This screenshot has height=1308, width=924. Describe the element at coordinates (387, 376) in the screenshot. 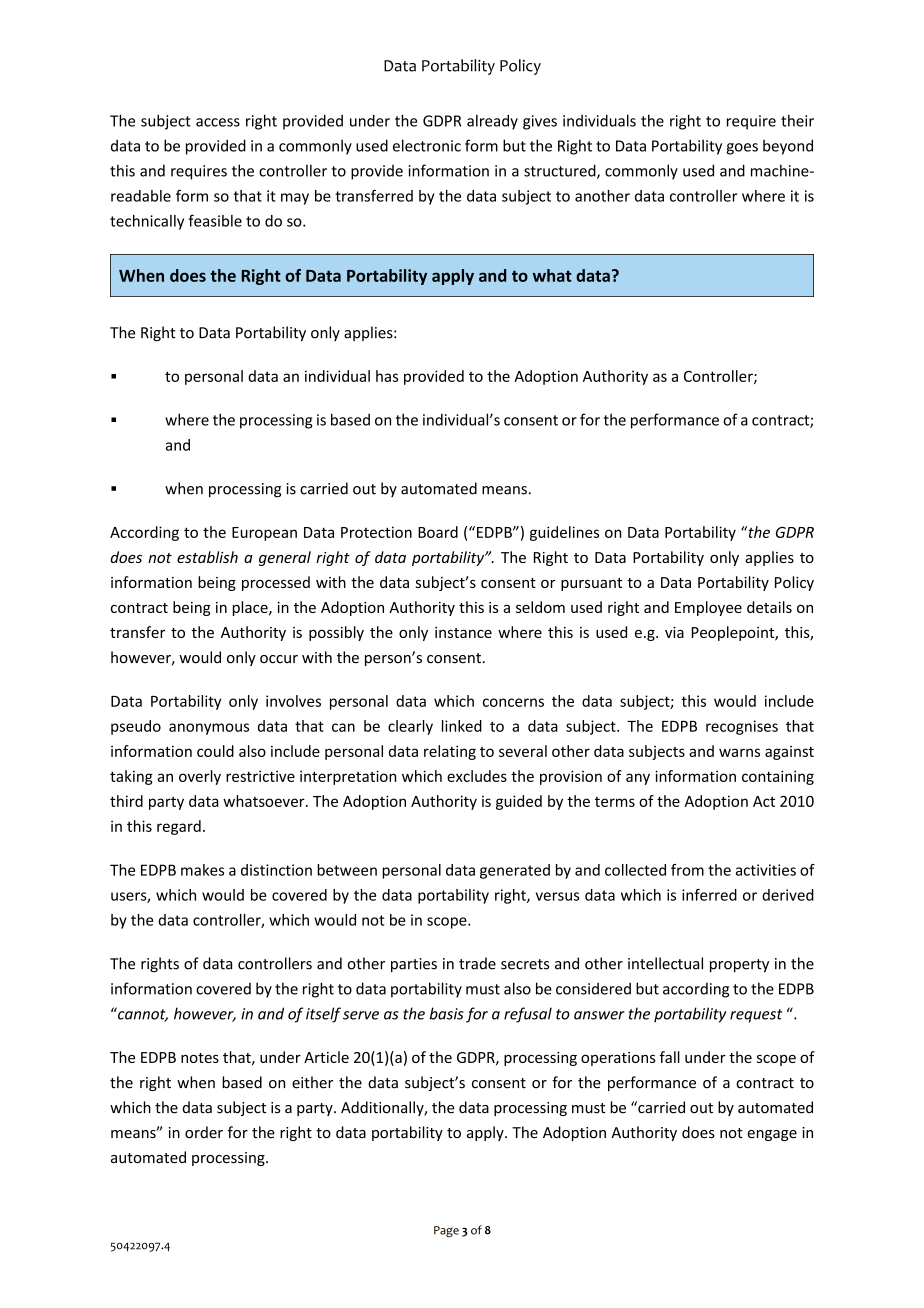

I see `has` at that location.
